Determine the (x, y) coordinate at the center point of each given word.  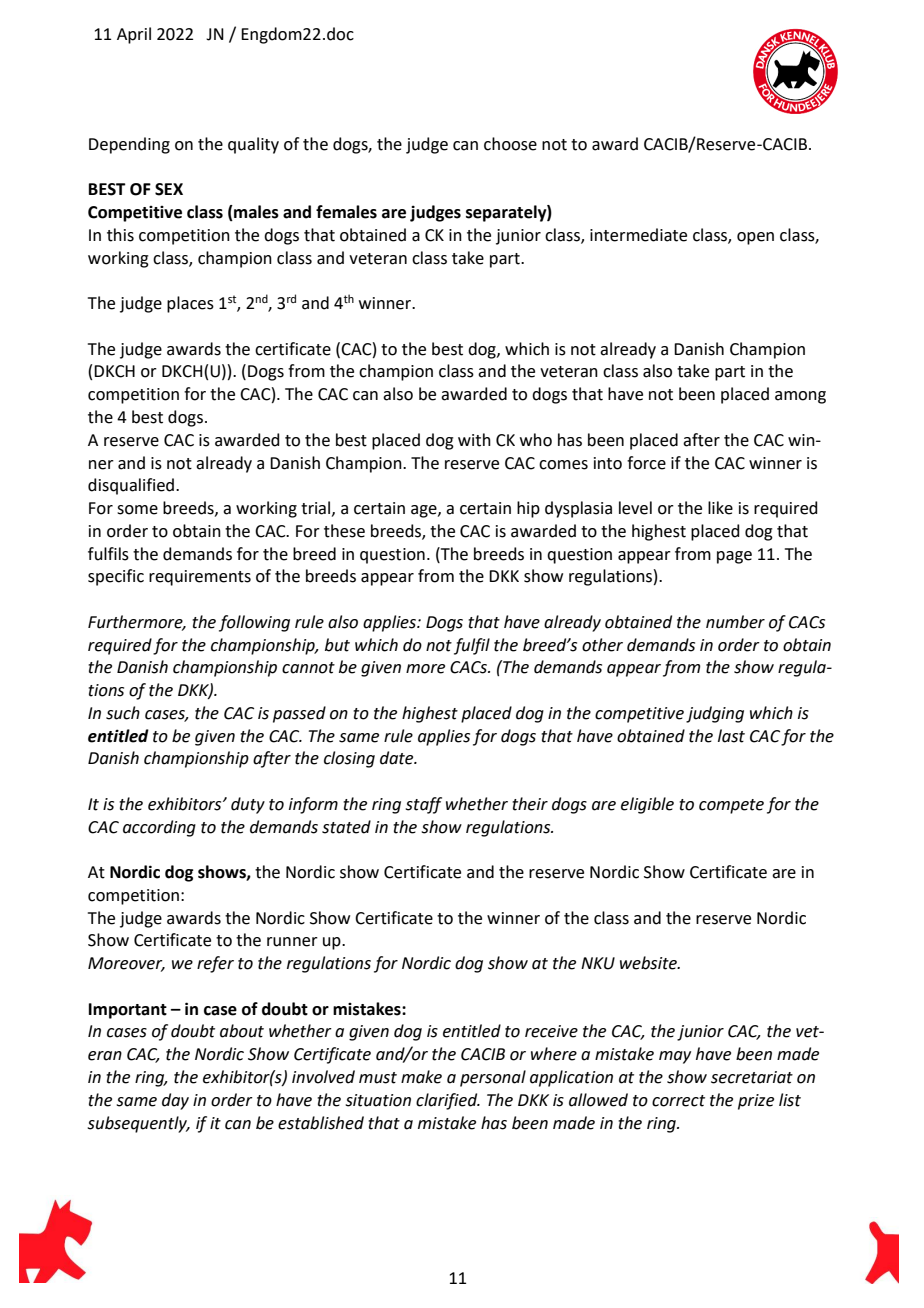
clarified (448, 1101)
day (175, 1101)
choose (510, 144)
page (734, 557)
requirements (200, 578)
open (755, 238)
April (134, 35)
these (344, 531)
